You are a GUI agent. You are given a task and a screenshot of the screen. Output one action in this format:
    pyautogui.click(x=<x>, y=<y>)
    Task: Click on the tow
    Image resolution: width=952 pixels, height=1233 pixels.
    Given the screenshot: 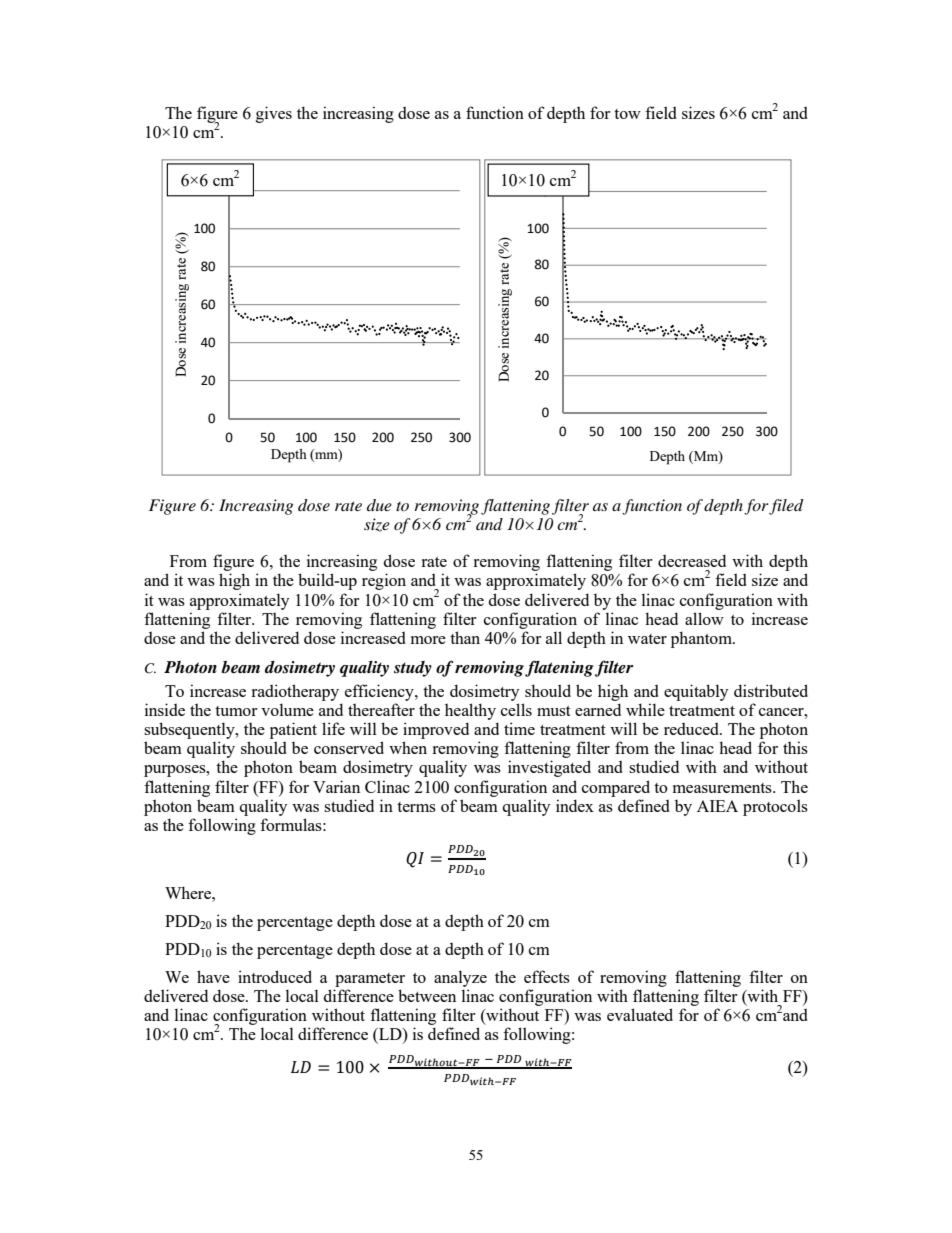 What is the action you would take?
    pyautogui.click(x=627, y=114)
